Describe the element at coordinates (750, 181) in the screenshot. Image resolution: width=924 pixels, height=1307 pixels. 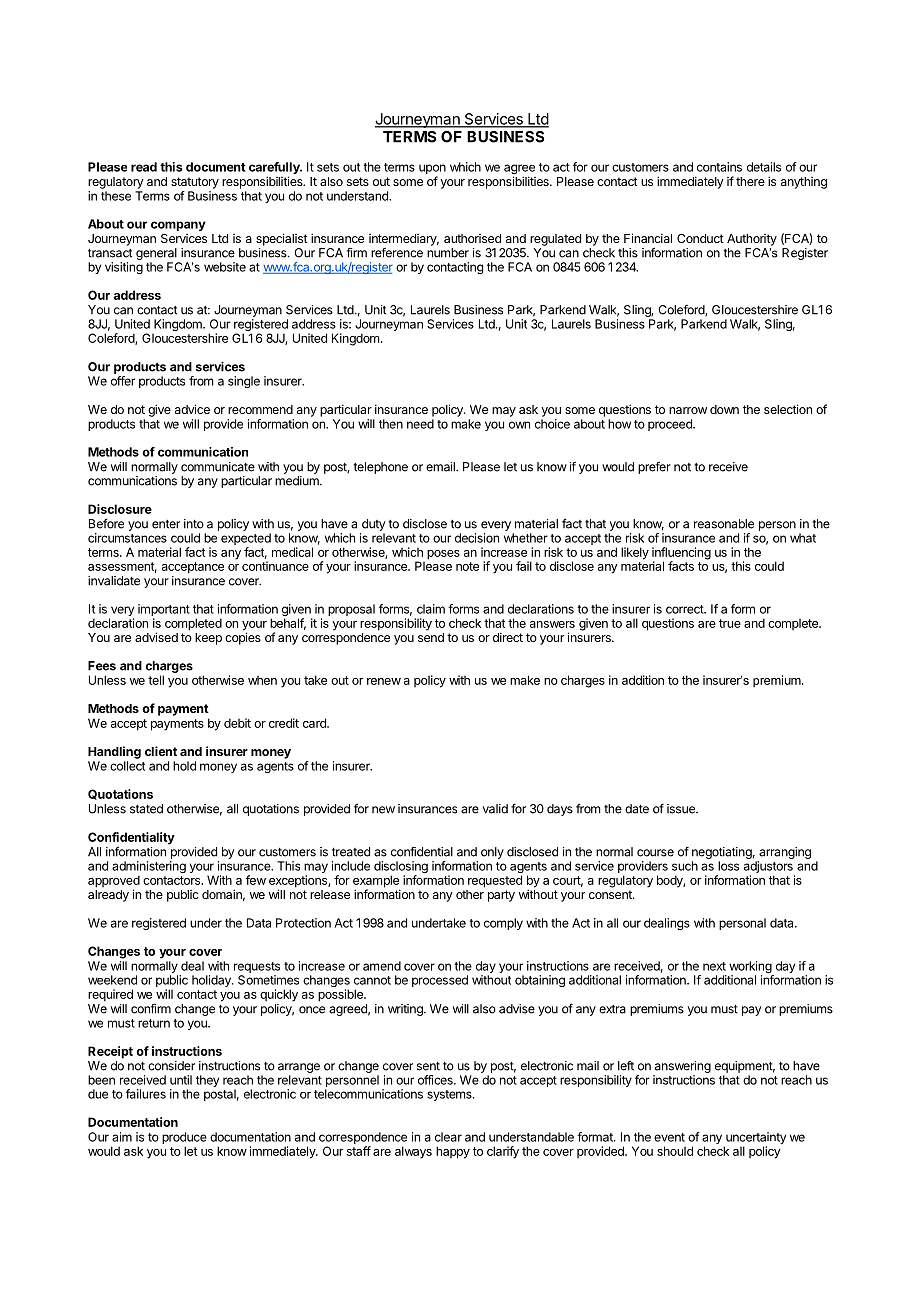
I see `there` at that location.
